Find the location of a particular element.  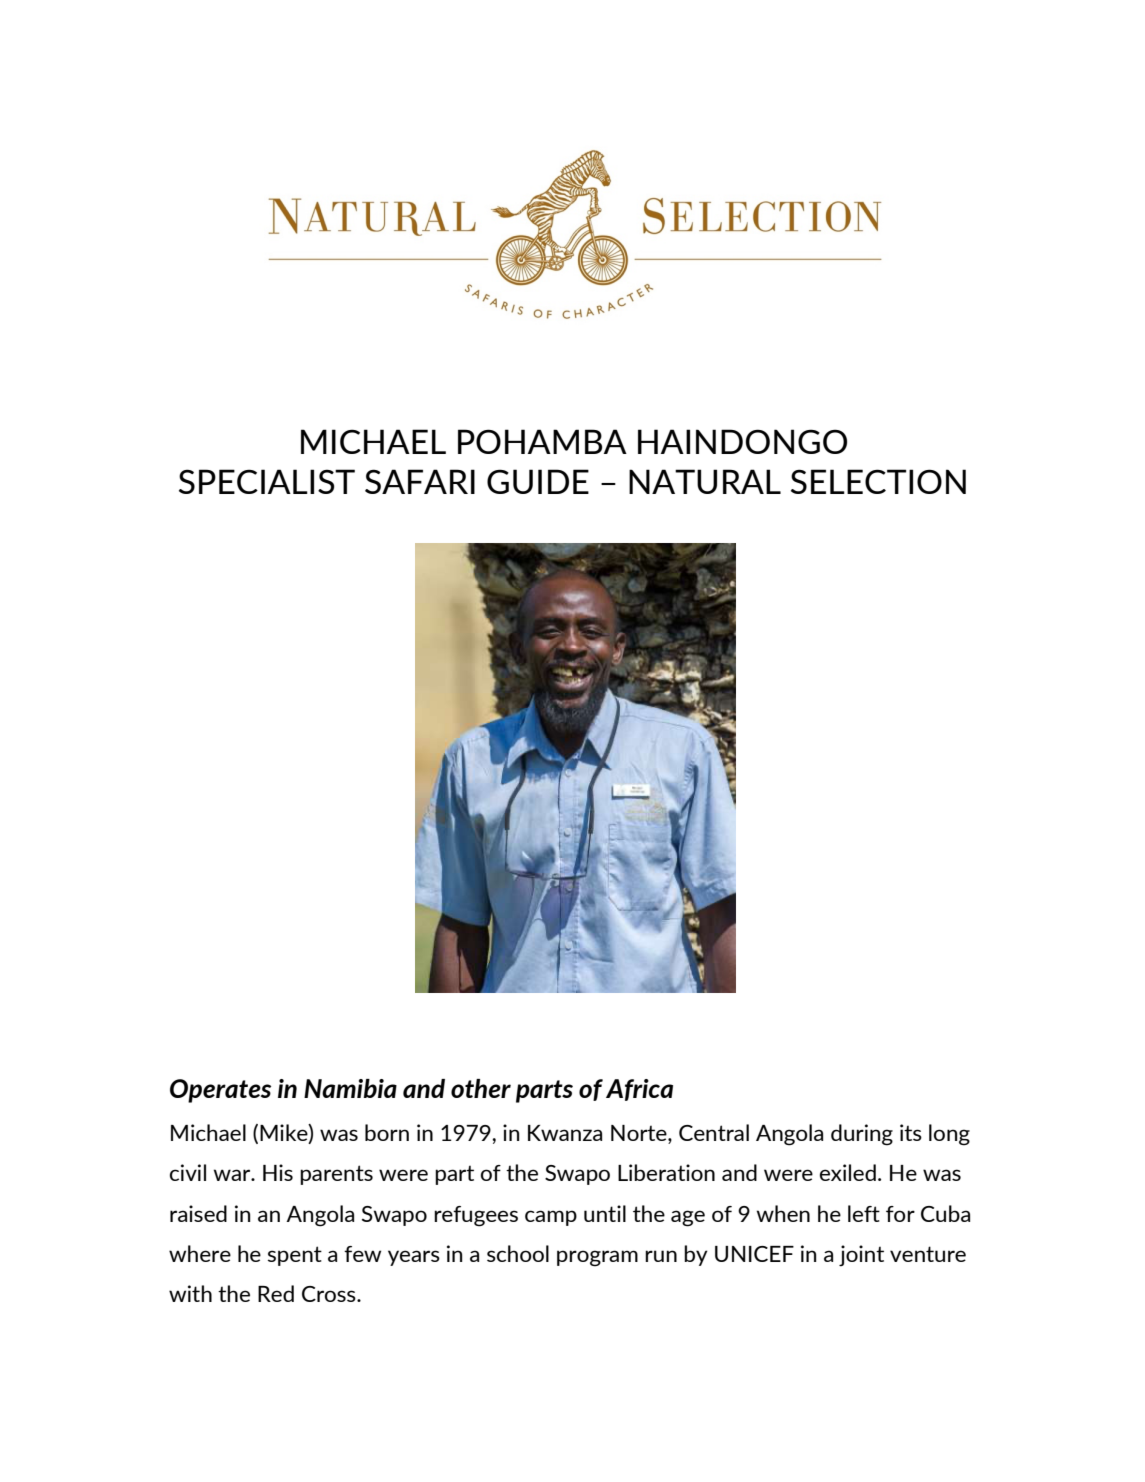

Africa is located at coordinates (639, 1090).
